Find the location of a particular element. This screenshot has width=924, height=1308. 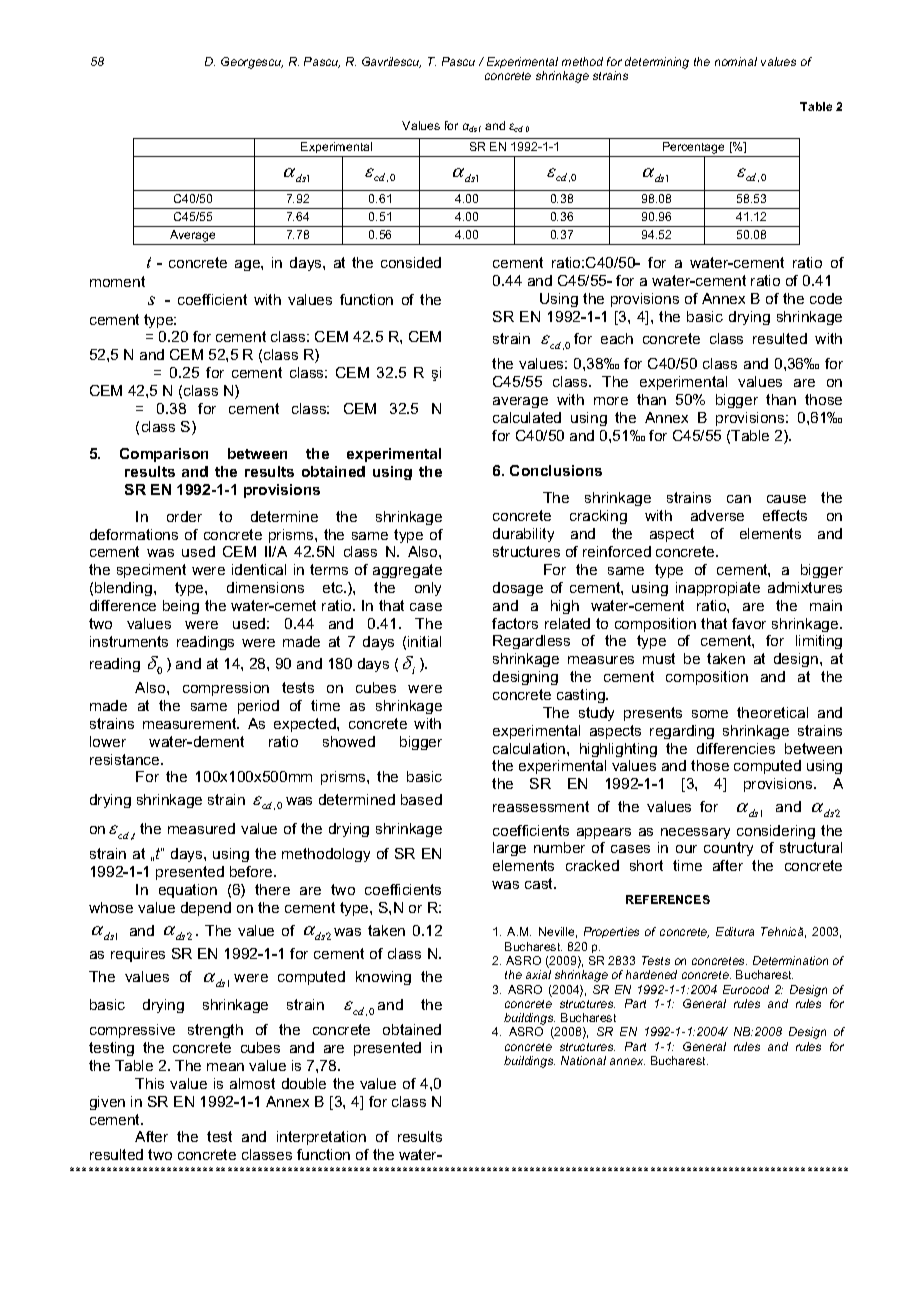

based is located at coordinates (421, 799).
